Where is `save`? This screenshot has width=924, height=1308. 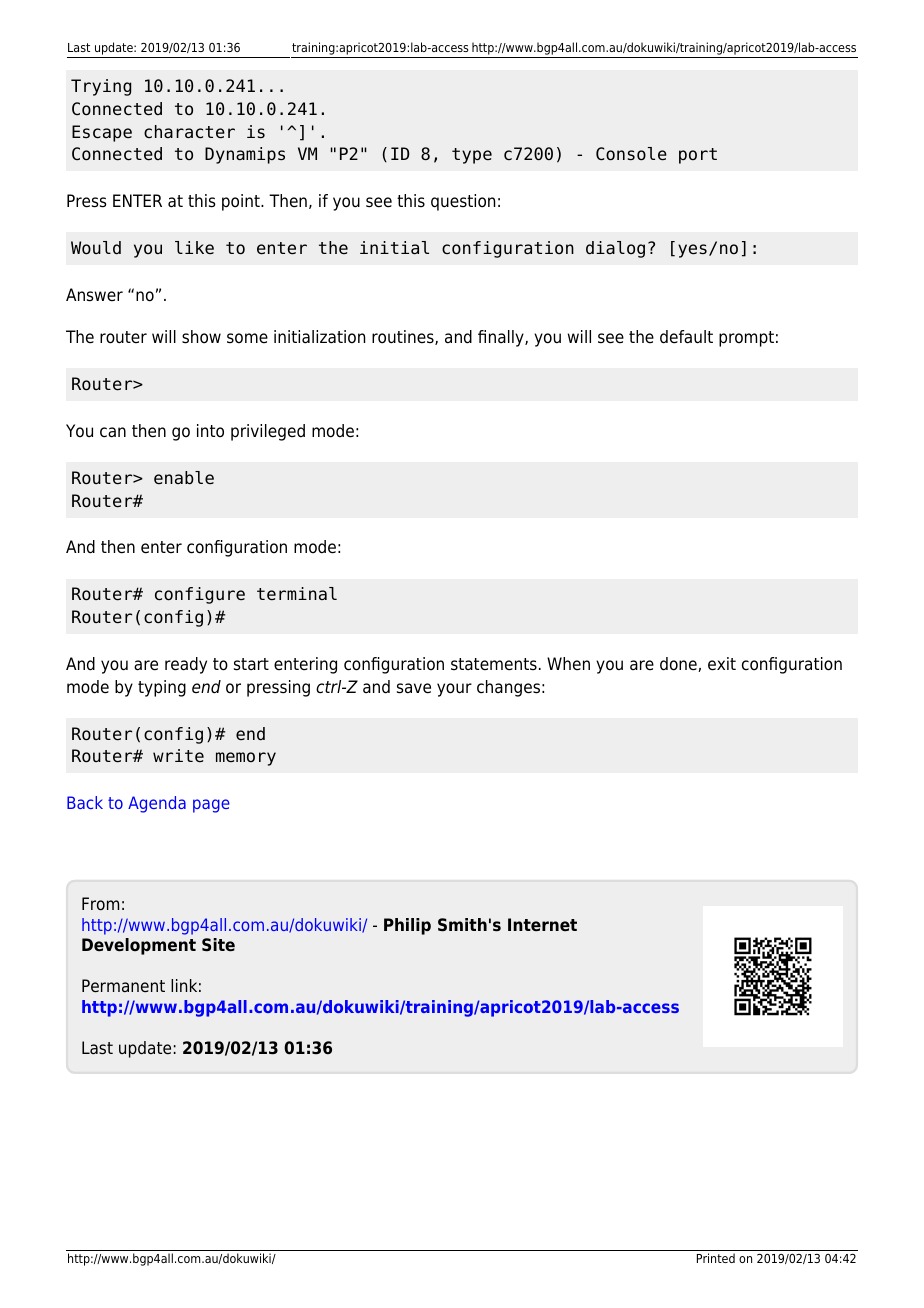
save is located at coordinates (414, 688).
